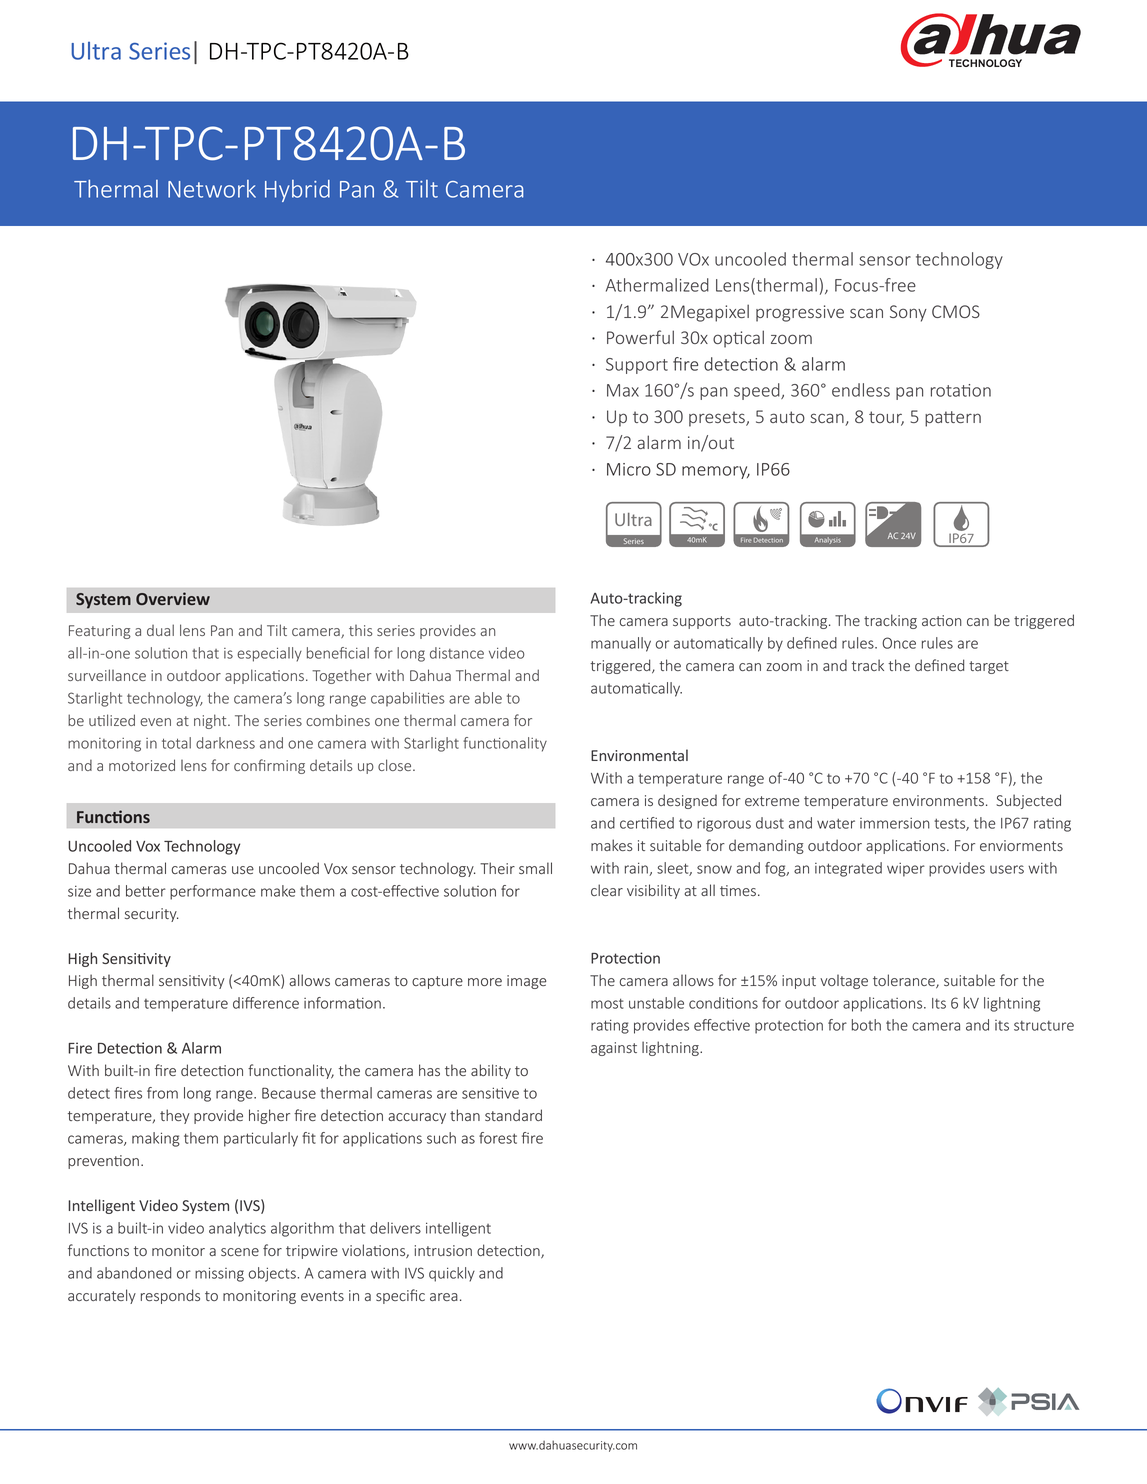  I want to click on tolerance, so click(905, 981).
